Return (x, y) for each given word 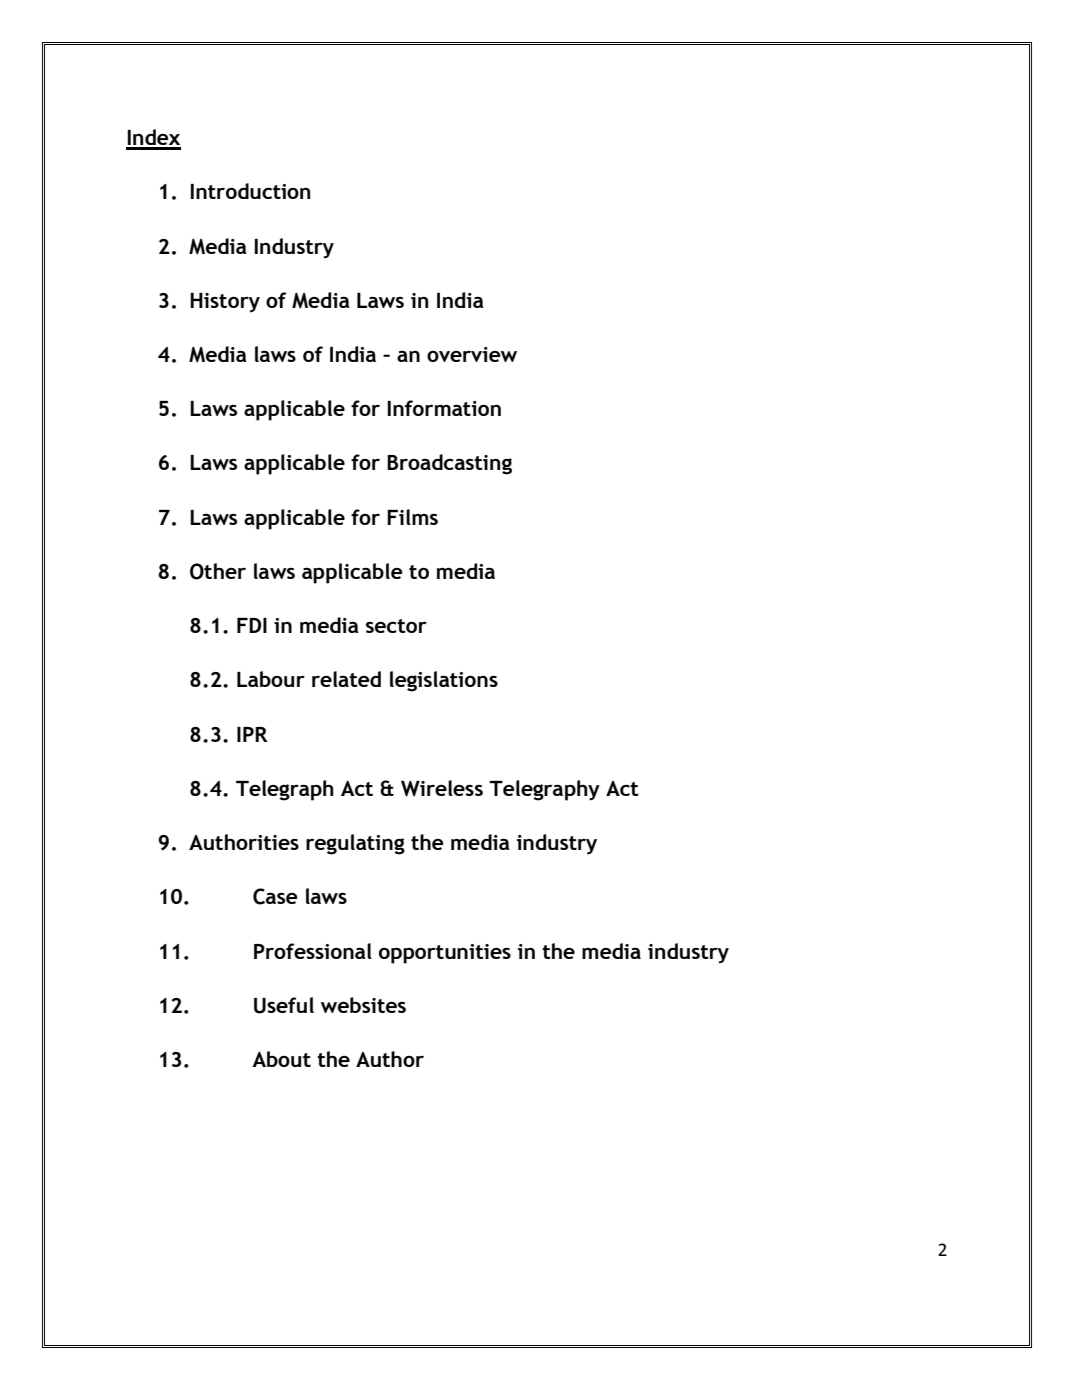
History (225, 303)
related (346, 679)
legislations (444, 681)
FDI (252, 625)
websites (363, 1005)
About (281, 1059)
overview (472, 354)
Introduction (250, 191)
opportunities (445, 954)
